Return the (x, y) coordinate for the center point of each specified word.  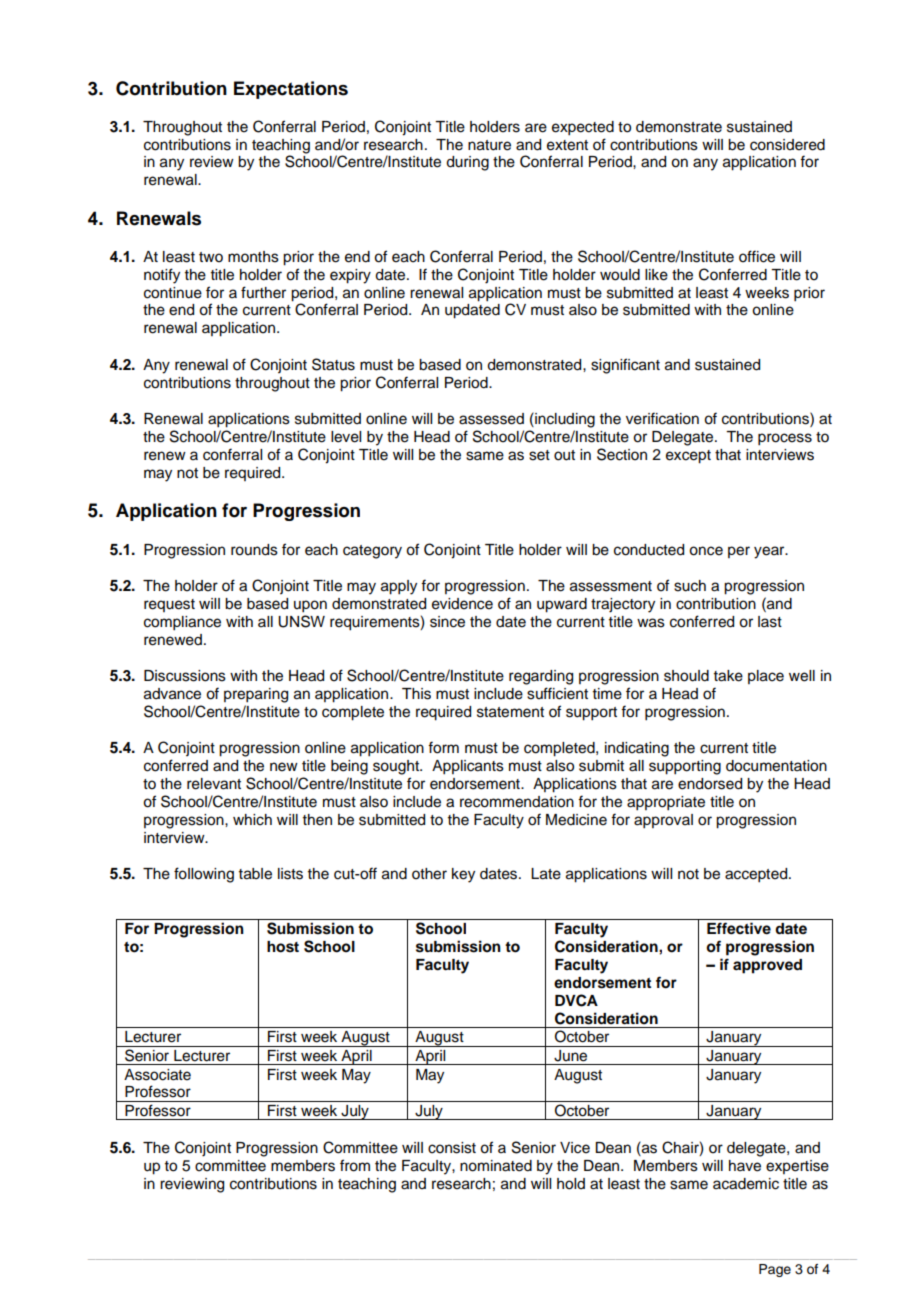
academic (746, 1184)
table (255, 874)
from (355, 1165)
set (539, 455)
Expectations (291, 90)
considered (787, 145)
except (688, 457)
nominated (496, 1166)
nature (489, 145)
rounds (254, 550)
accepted (757, 875)
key (463, 875)
